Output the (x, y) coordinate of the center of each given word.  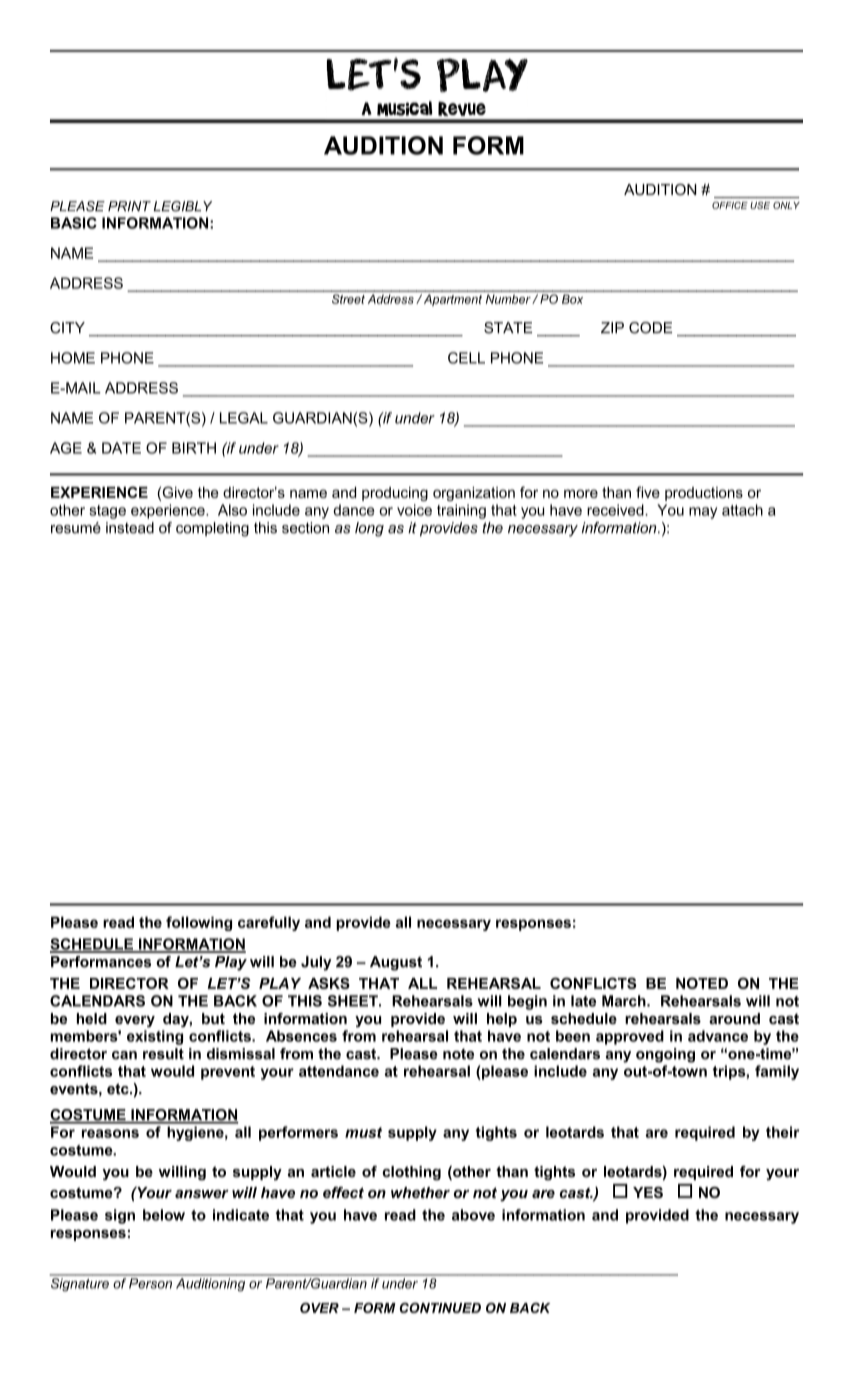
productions (704, 494)
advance (718, 1036)
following (199, 923)
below (164, 1215)
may (703, 513)
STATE (508, 328)
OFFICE (730, 205)
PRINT (129, 206)
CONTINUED (440, 1308)
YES (648, 1192)
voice (414, 510)
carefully (269, 923)
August (396, 963)
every (135, 1022)
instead (130, 528)
